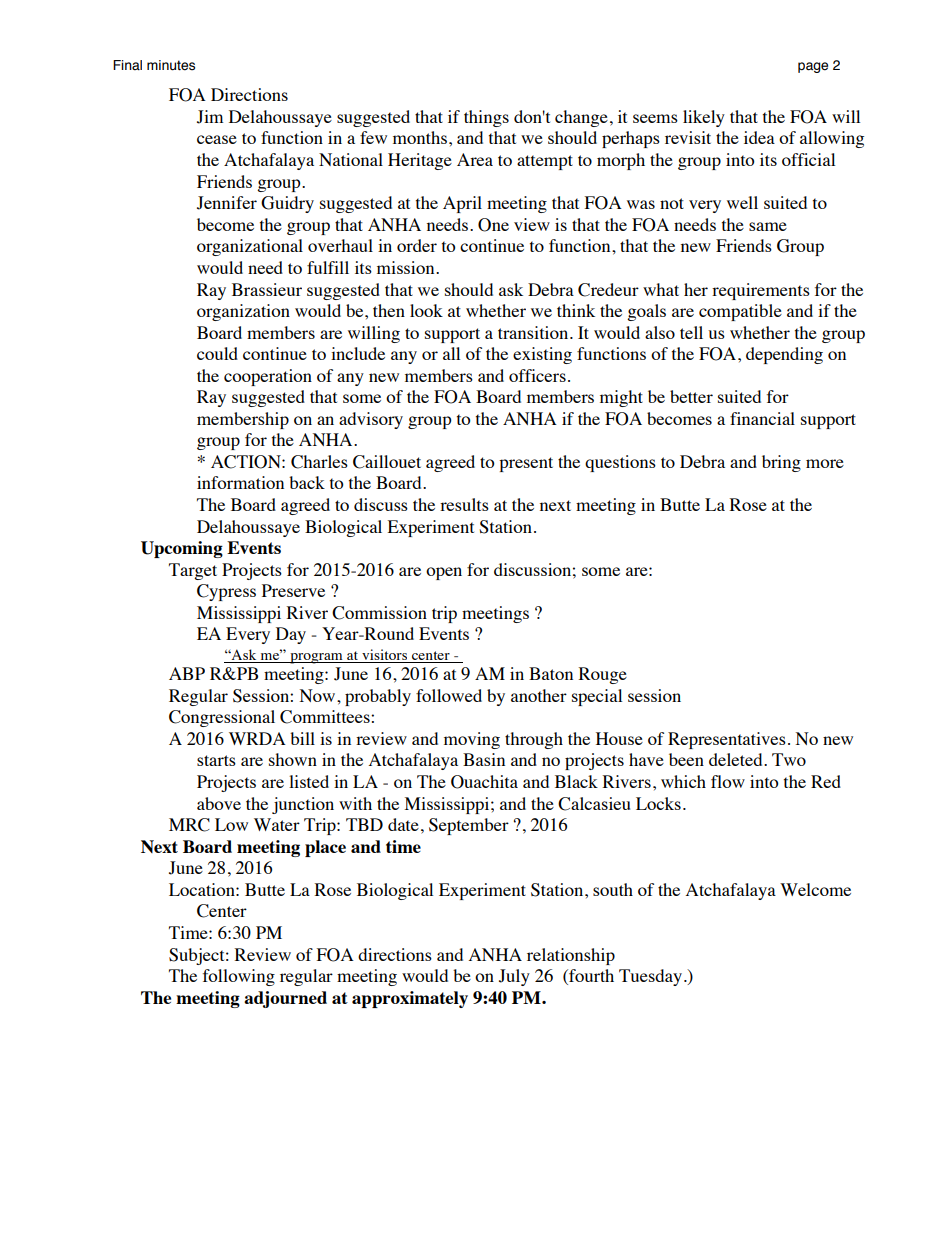 The width and height of the document is (952, 1233). Describe the element at coordinates (239, 977) in the document. I see `following` at that location.
